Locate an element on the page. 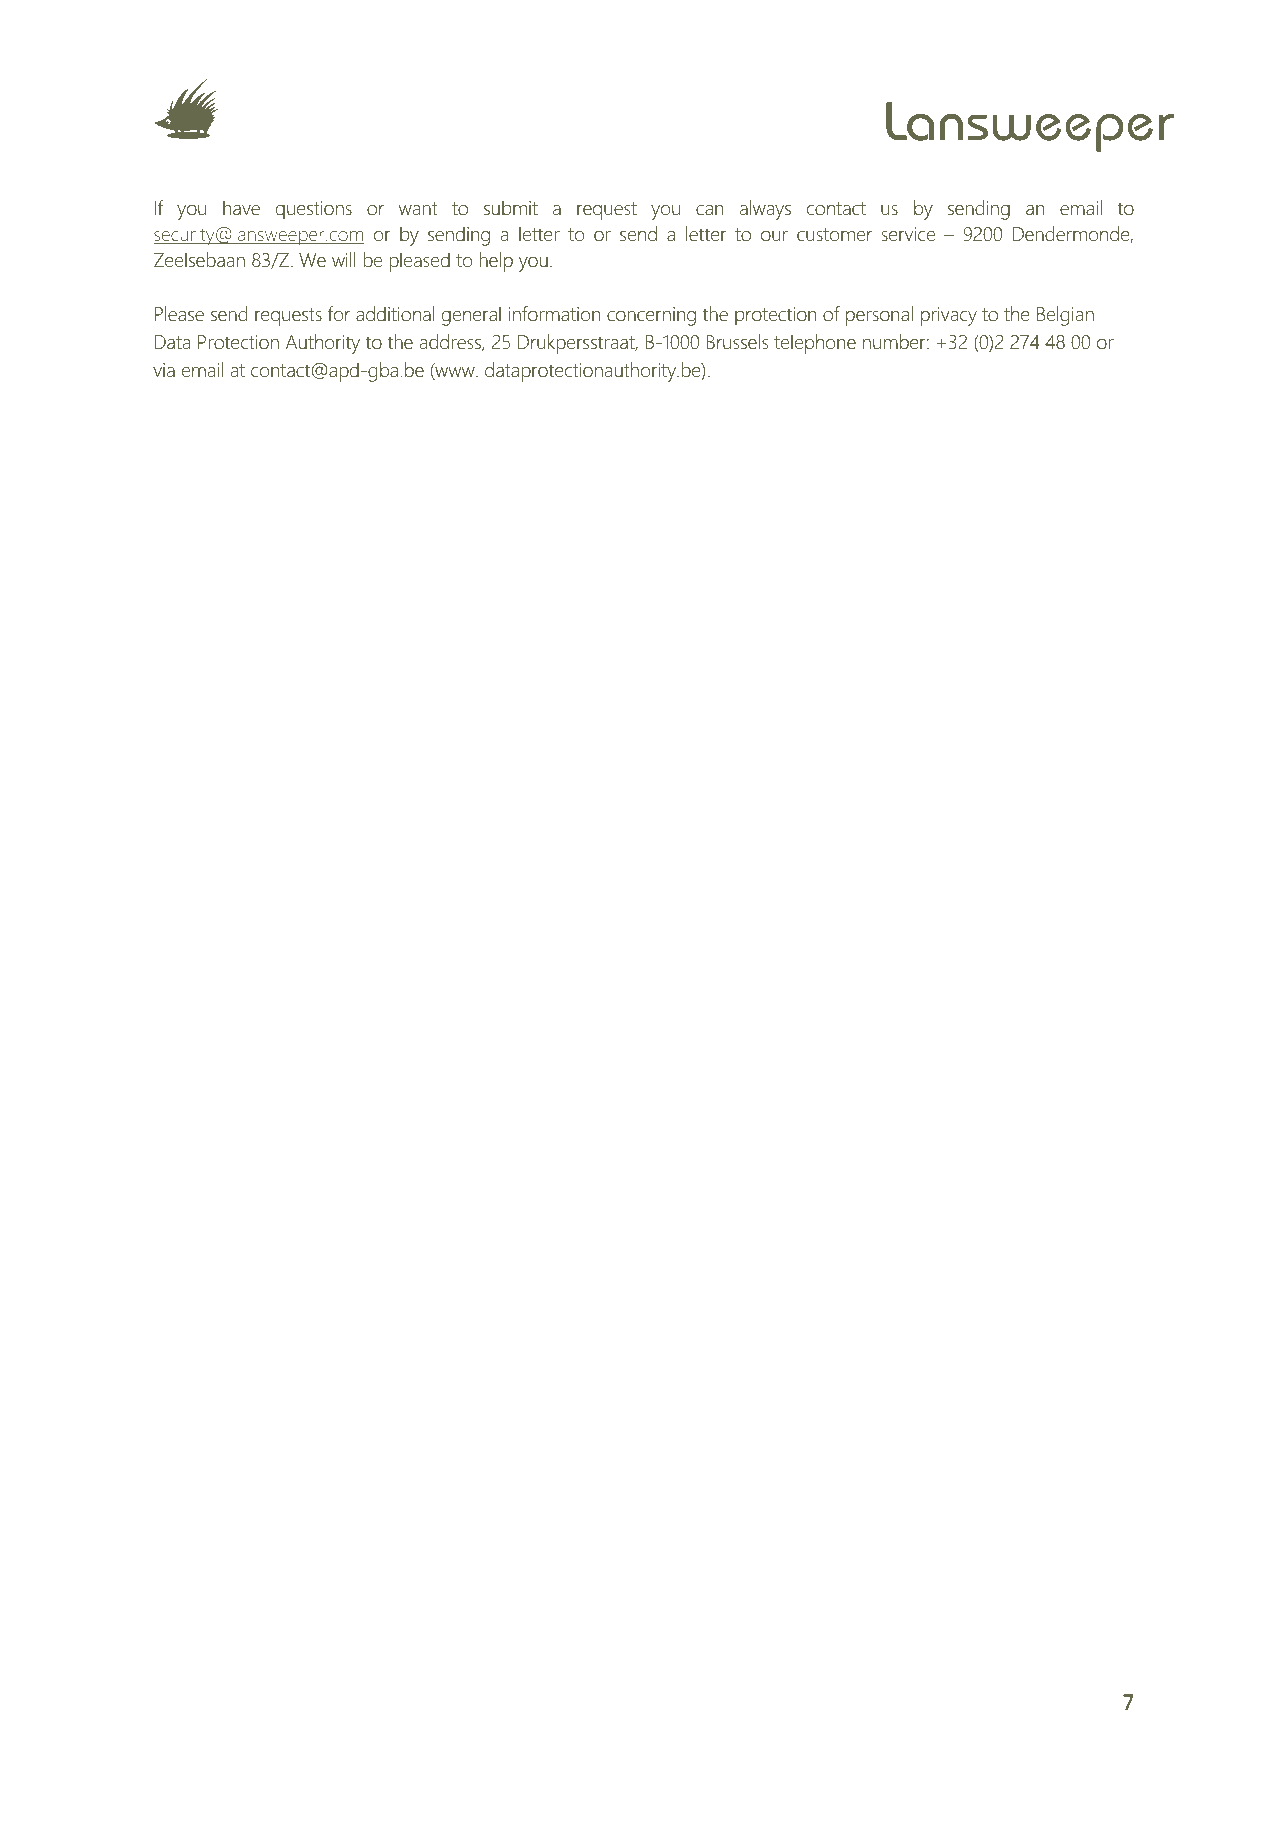  via is located at coordinates (164, 370).
